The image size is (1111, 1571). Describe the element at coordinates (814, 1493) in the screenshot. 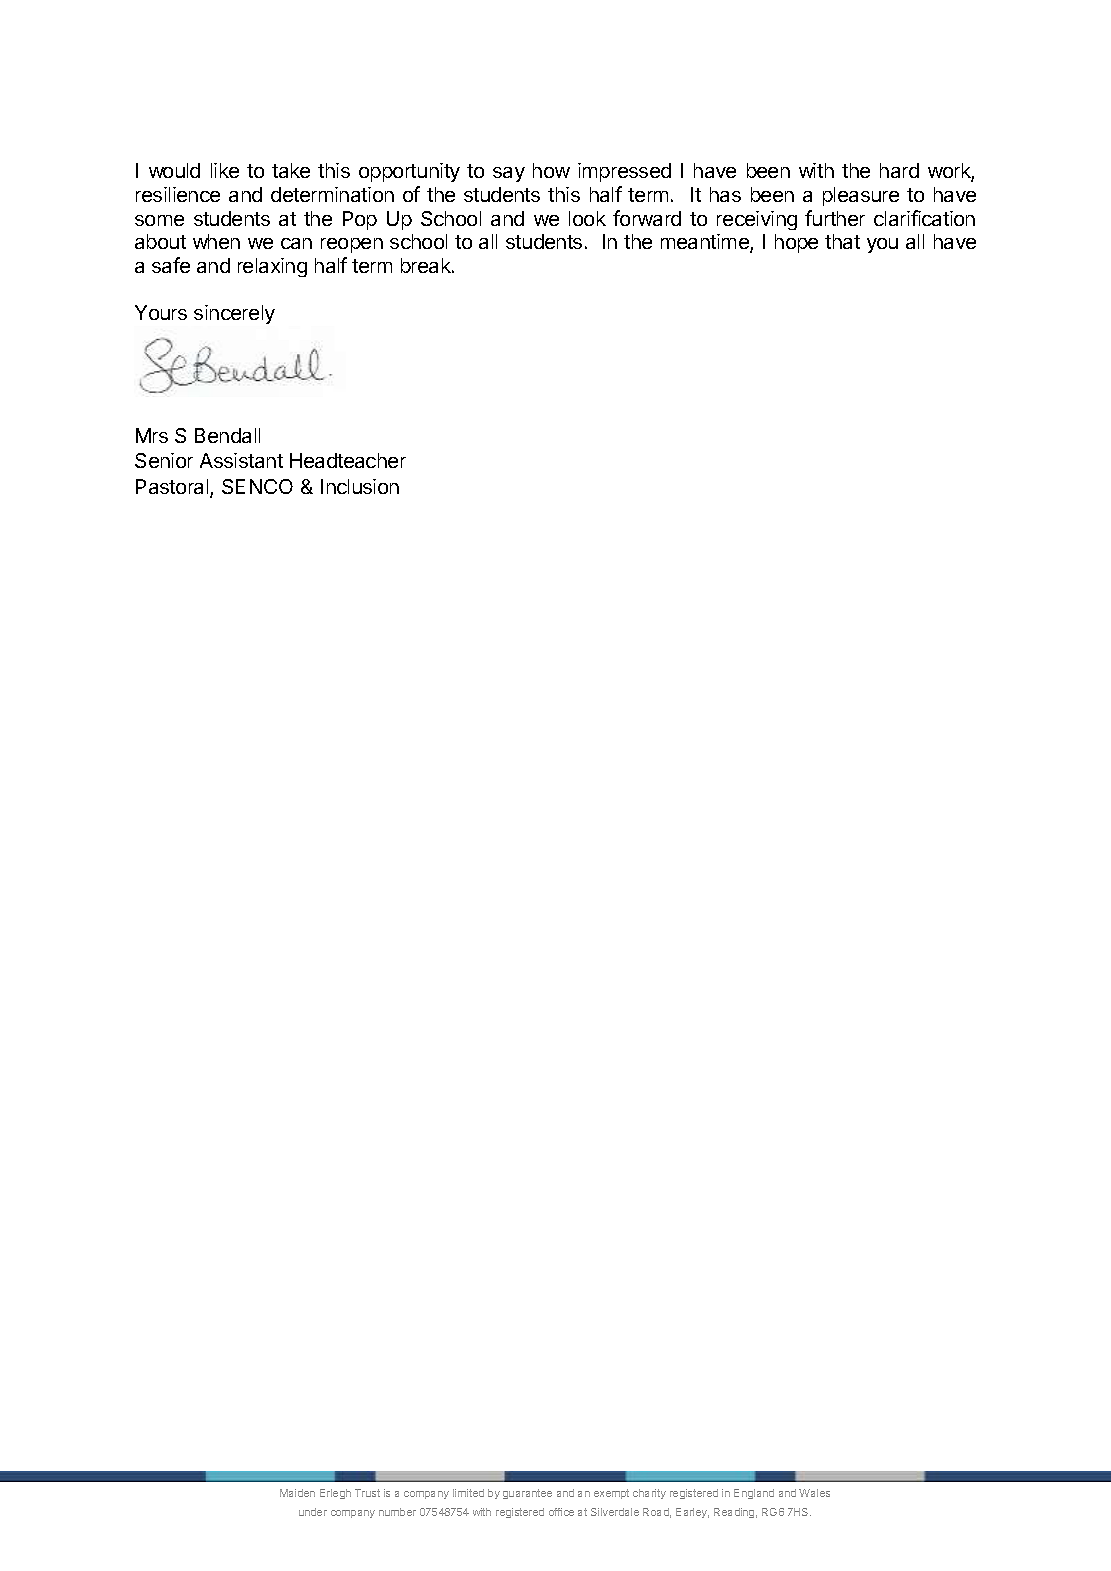

I see `Wales` at that location.
